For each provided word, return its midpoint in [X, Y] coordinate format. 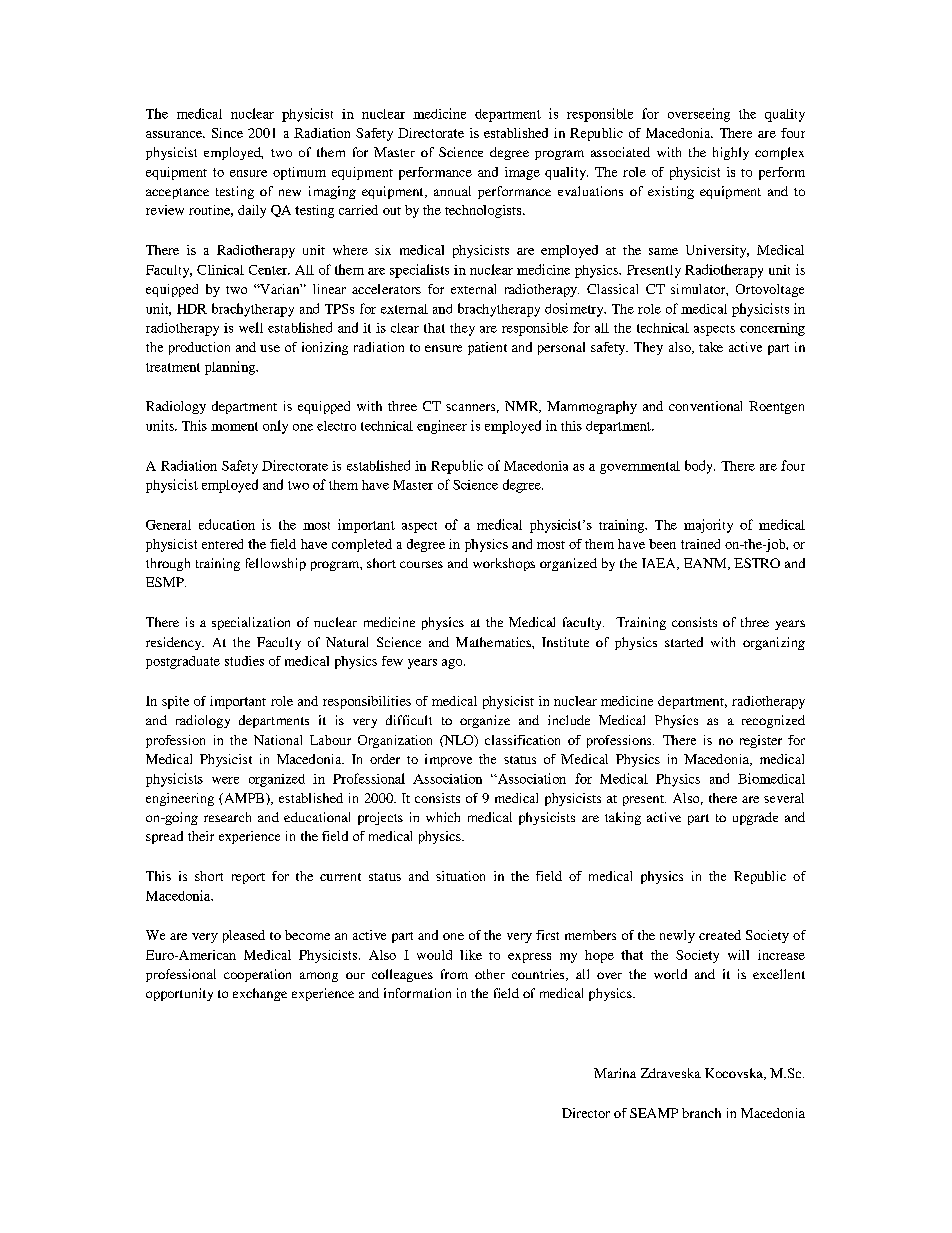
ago [453, 664]
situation [460, 876]
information [417, 993]
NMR [523, 407]
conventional [705, 406]
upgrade [755, 818]
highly [731, 153]
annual [452, 191]
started [684, 642]
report [248, 878]
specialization [251, 623]
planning [231, 368]
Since [227, 133]
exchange [260, 994]
